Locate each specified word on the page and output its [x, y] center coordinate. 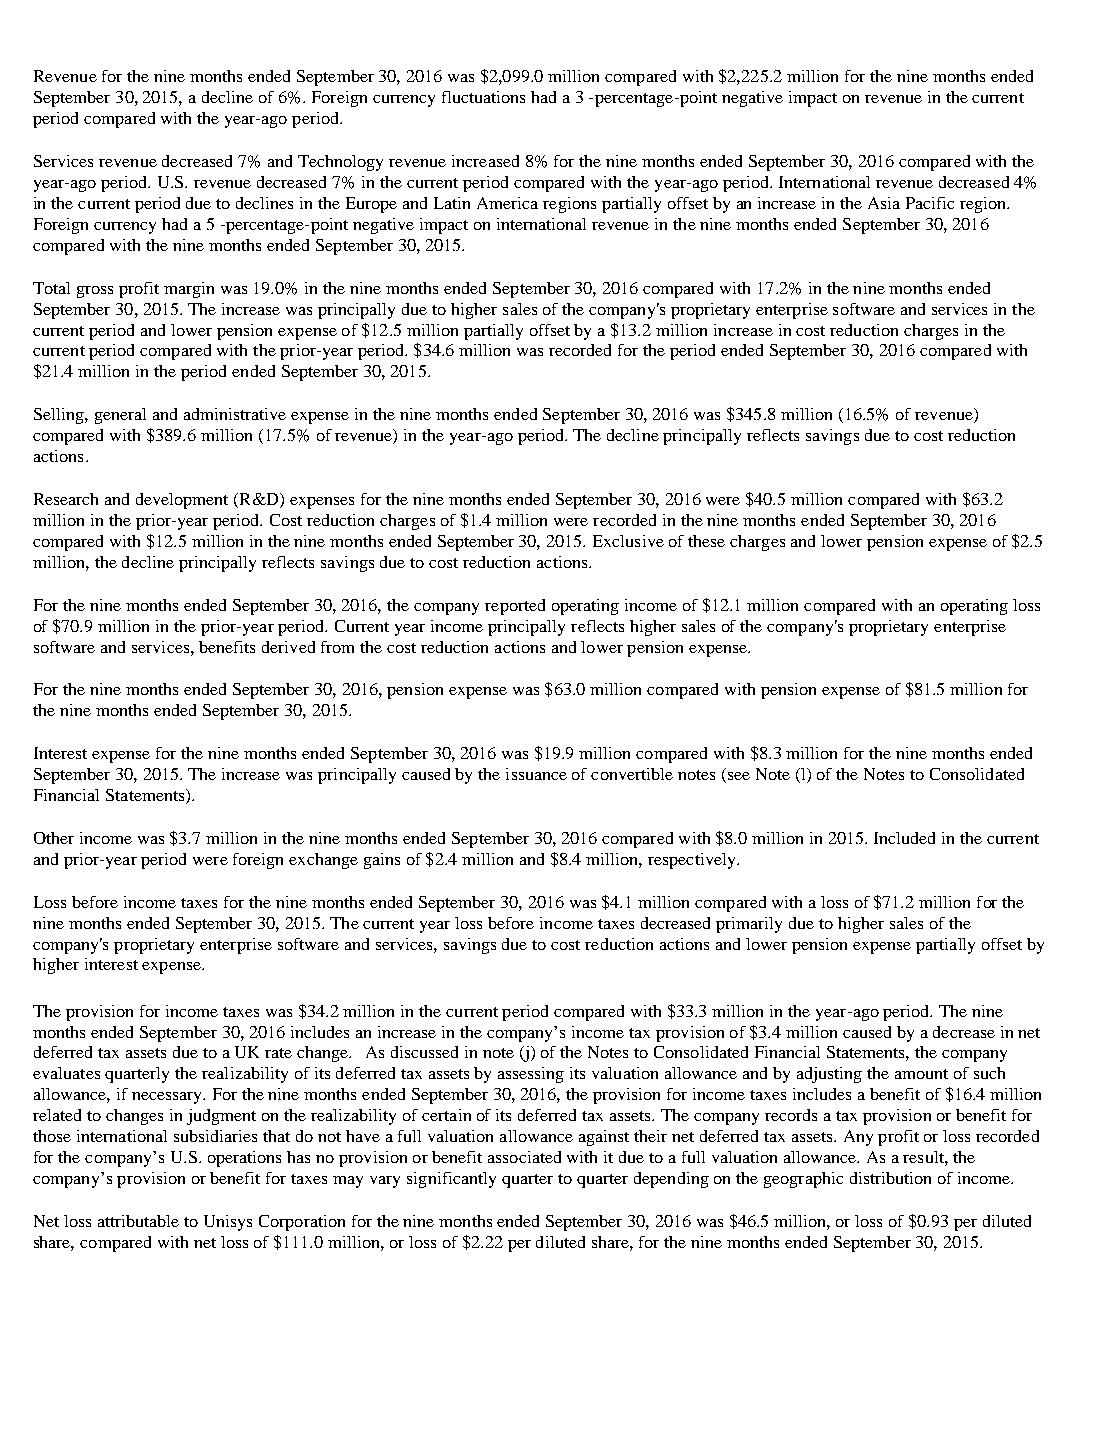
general [120, 416]
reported [515, 607]
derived [288, 647]
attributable [138, 1221]
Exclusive [628, 541]
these [706, 541]
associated [524, 1157]
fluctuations [483, 97]
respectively [693, 861]
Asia [884, 203]
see [739, 776]
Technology [340, 163]
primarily [749, 925]
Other [54, 838]
